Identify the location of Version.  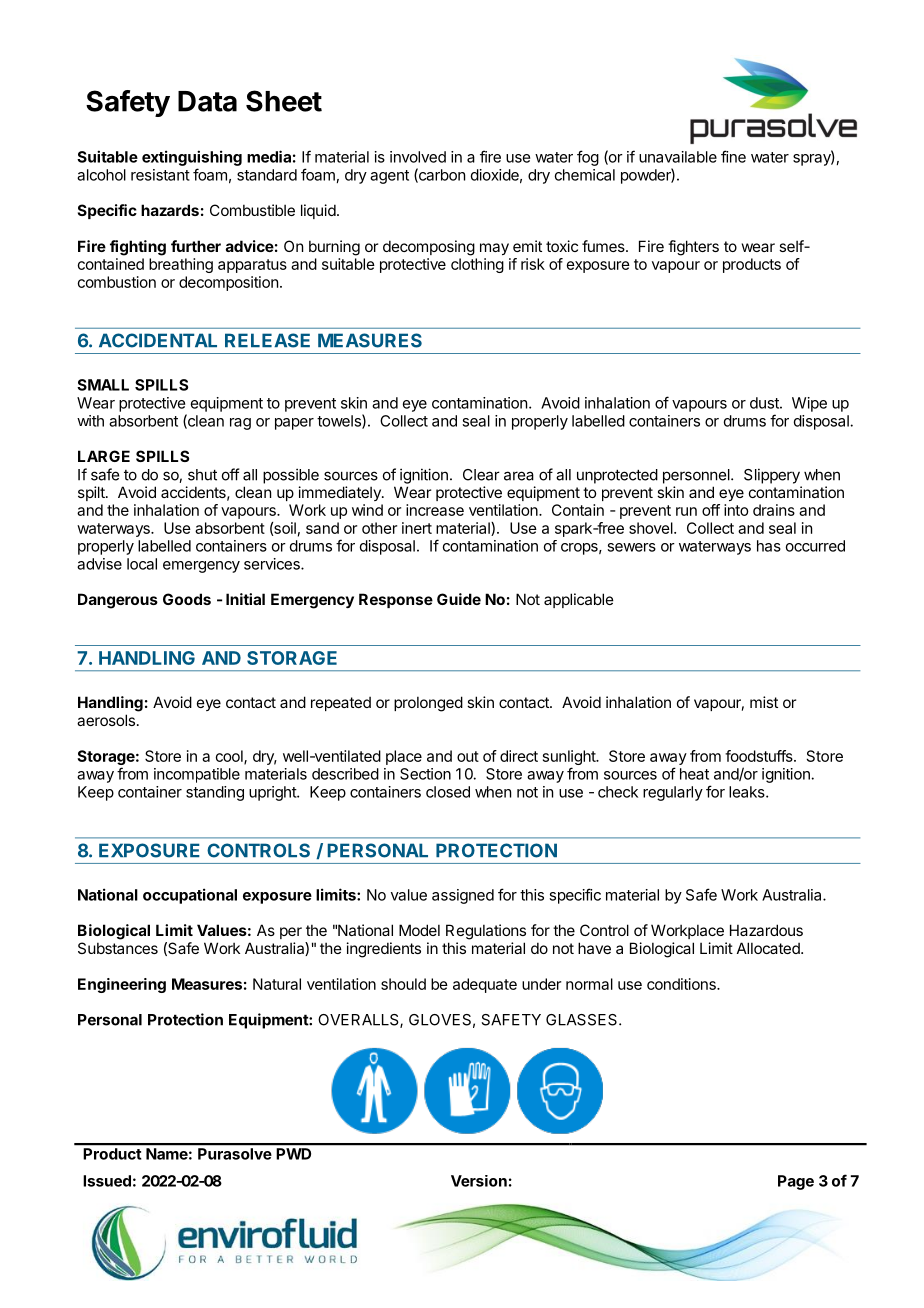
(479, 1181).
